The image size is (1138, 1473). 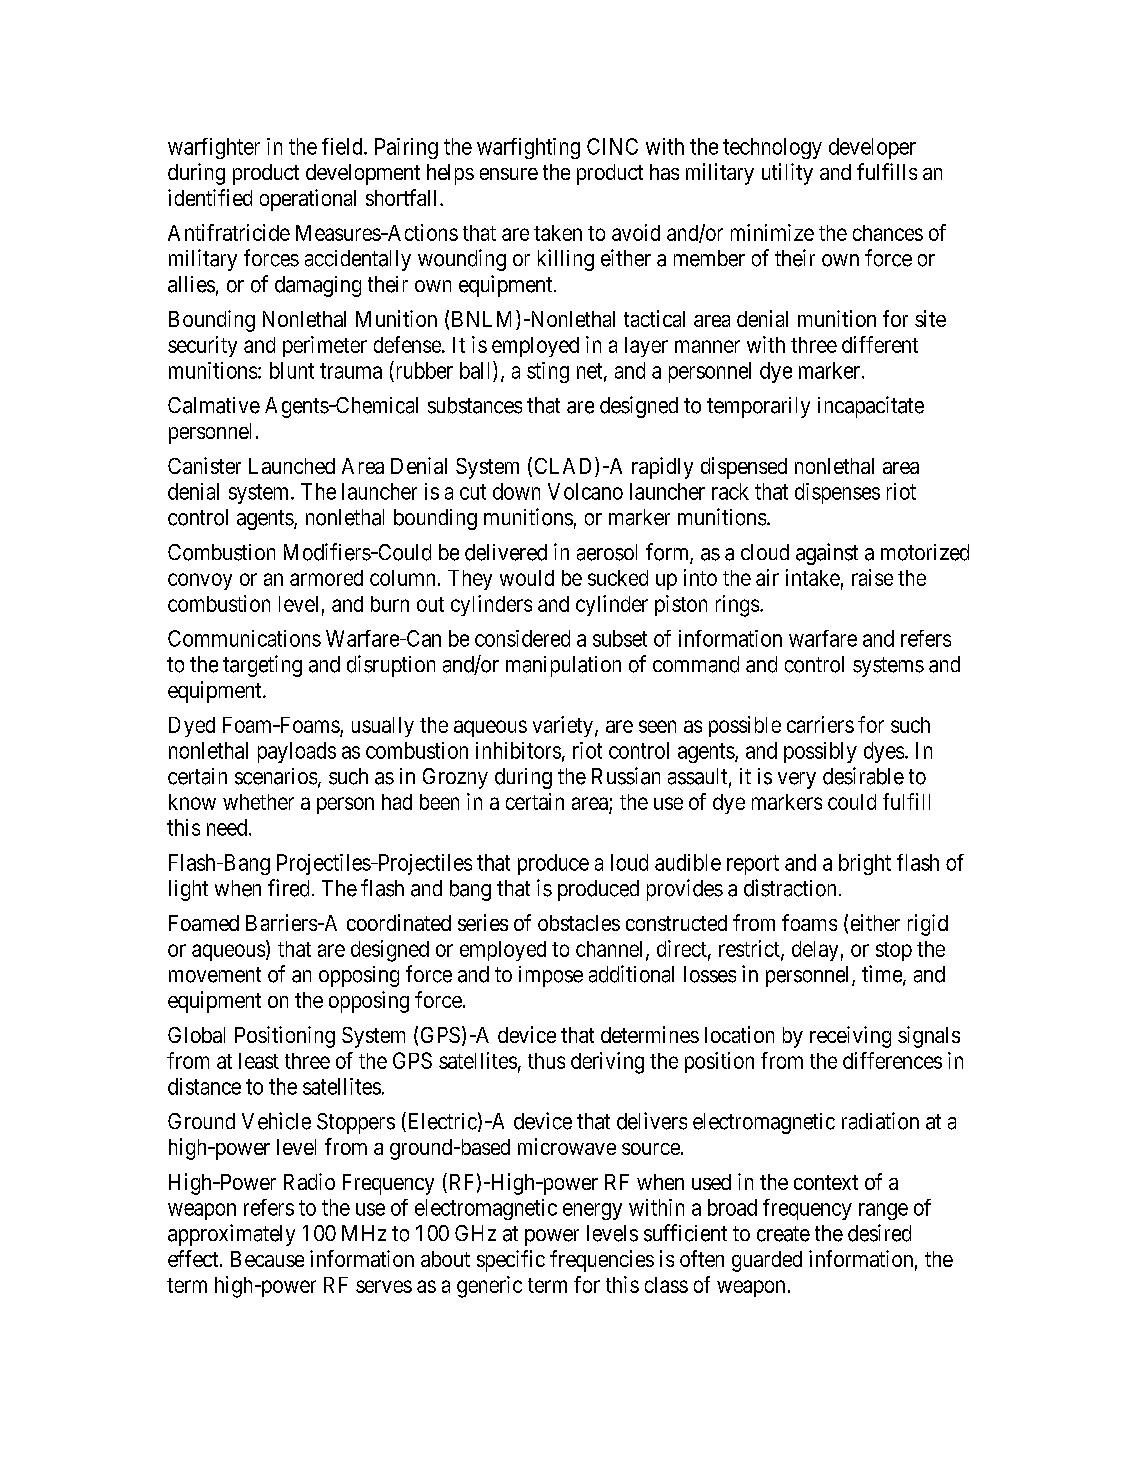 What do you see at coordinates (518, 750) in the page?
I see `inhibitors` at bounding box center [518, 750].
